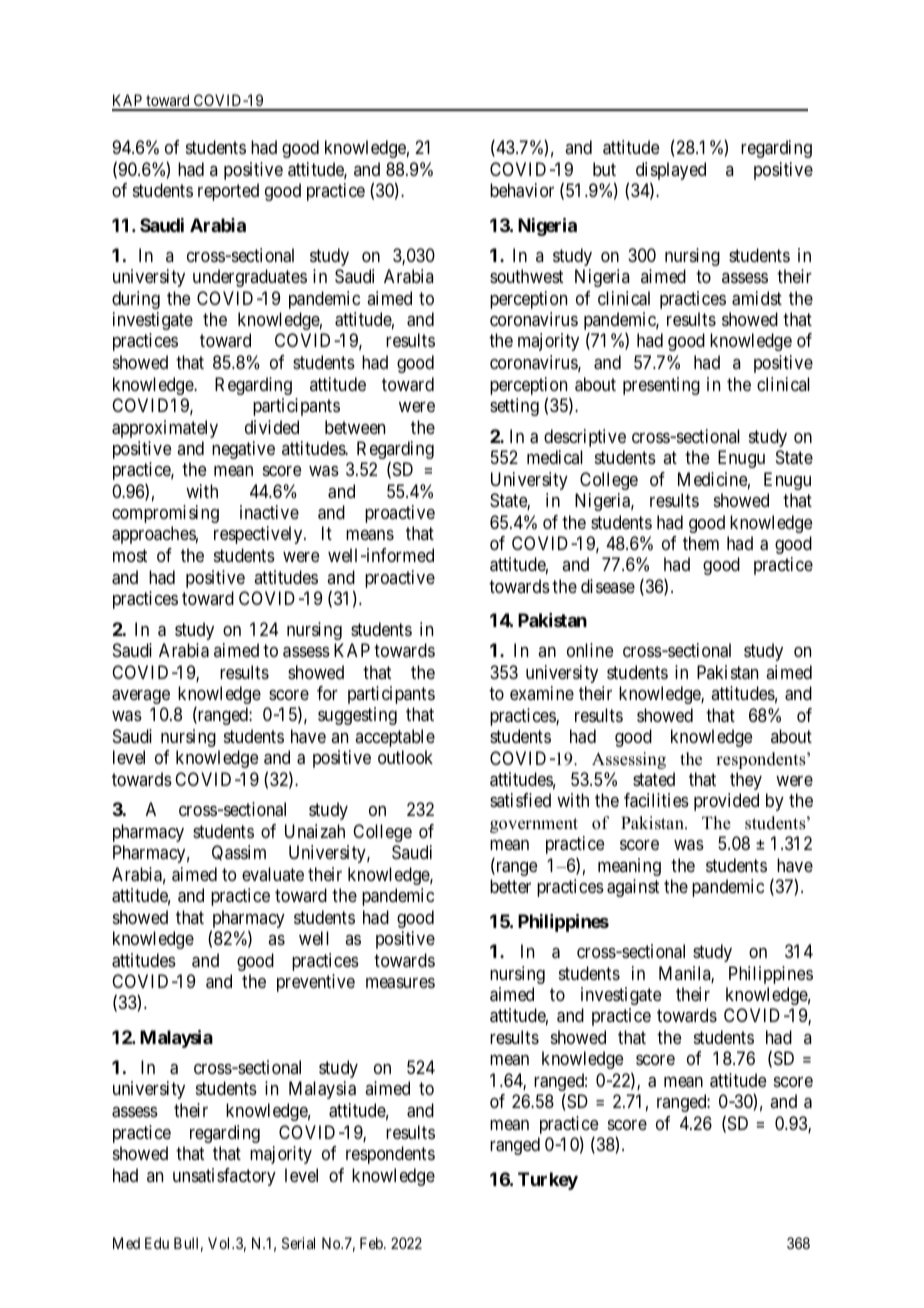 The image size is (924, 1308). What do you see at coordinates (548, 1181) in the image?
I see `Turkey` at bounding box center [548, 1181].
